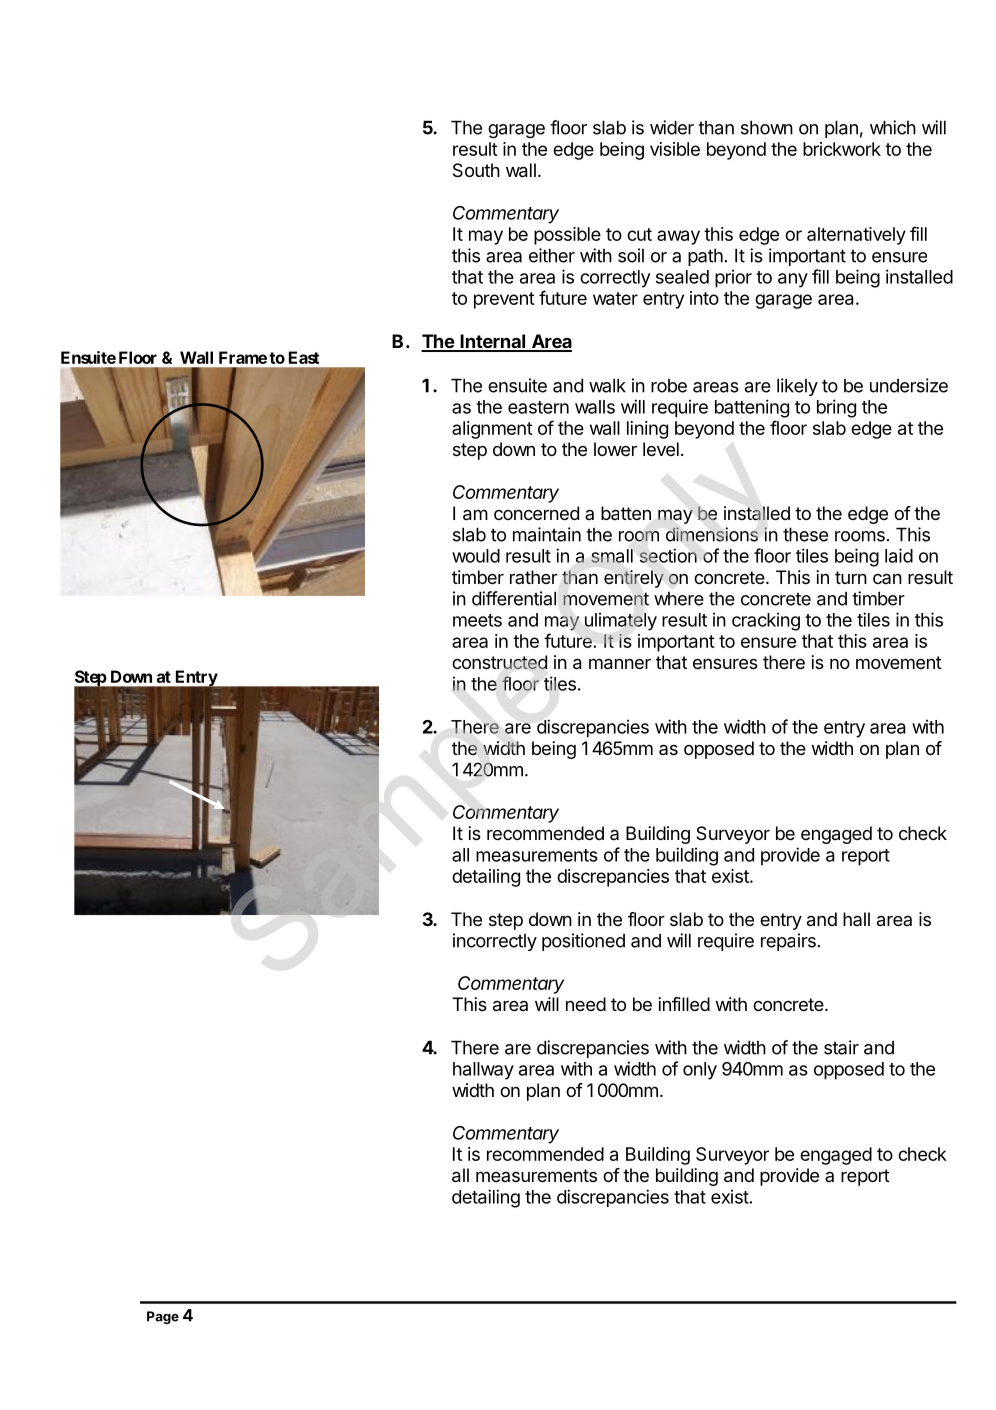  I want to click on South, so click(476, 170).
